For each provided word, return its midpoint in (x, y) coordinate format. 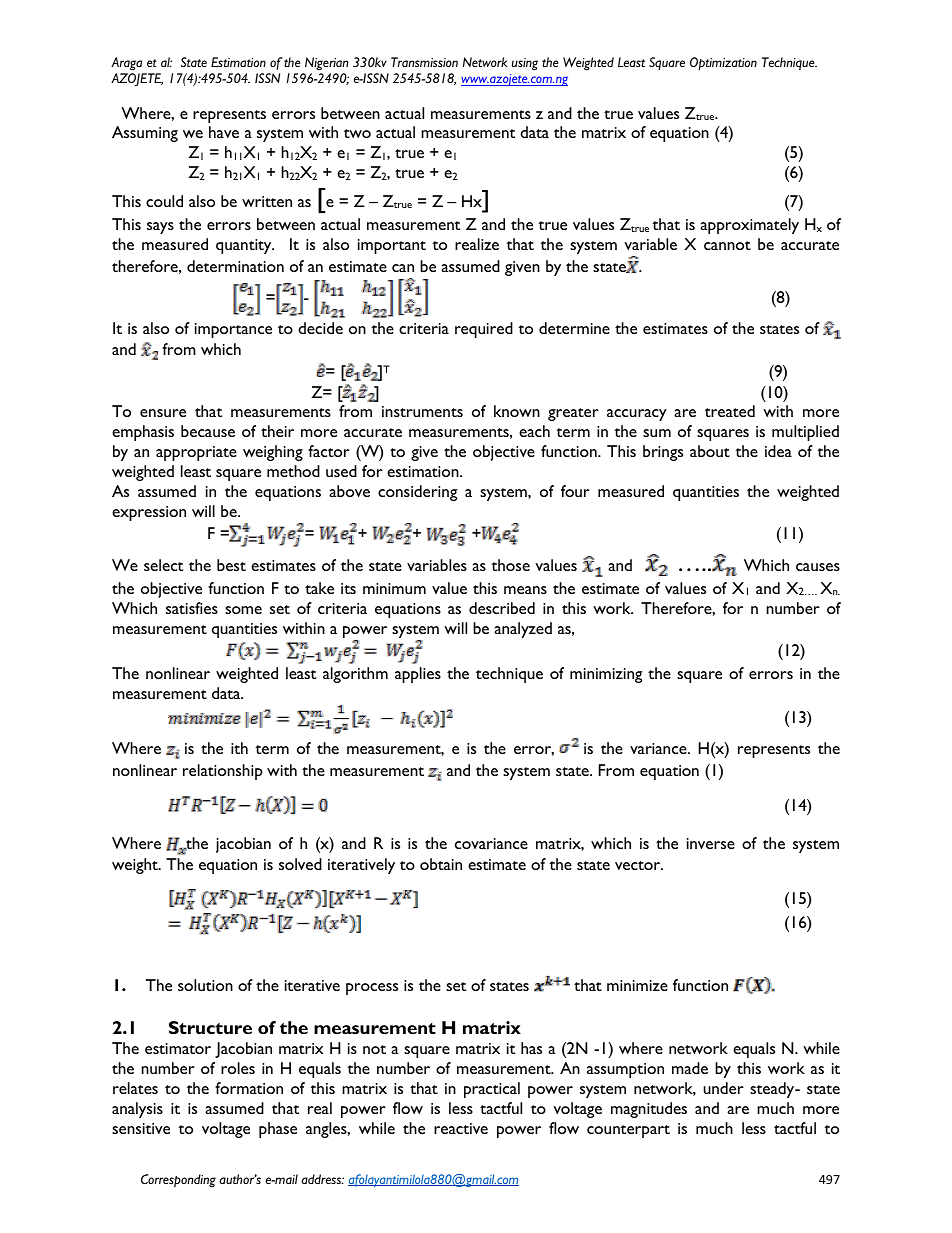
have (224, 132)
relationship (223, 772)
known (517, 411)
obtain (441, 864)
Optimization (723, 64)
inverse (711, 843)
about (710, 451)
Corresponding (178, 1180)
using (525, 64)
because (208, 431)
